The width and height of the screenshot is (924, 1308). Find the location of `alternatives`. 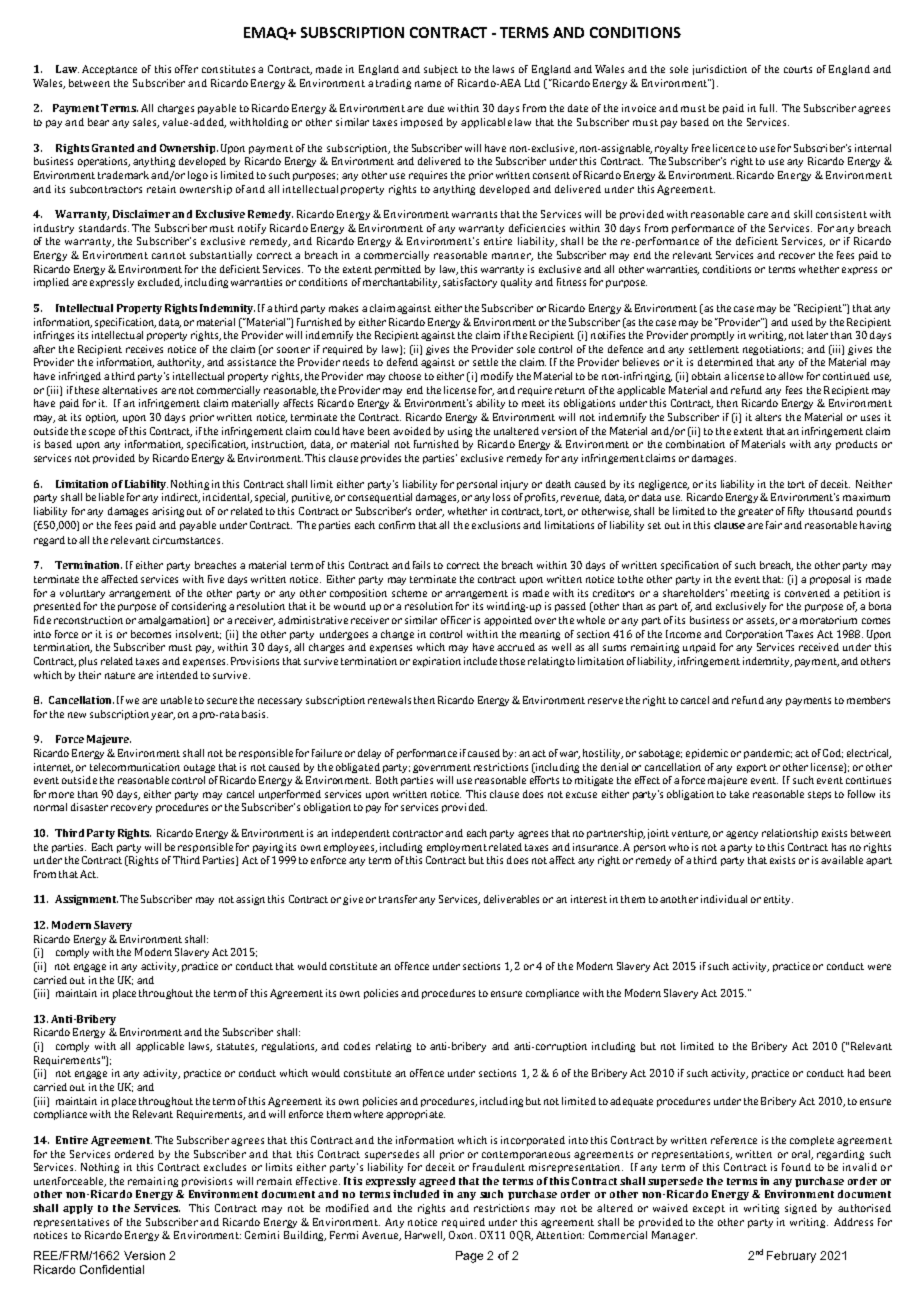

alternatives is located at coordinates (129, 390).
